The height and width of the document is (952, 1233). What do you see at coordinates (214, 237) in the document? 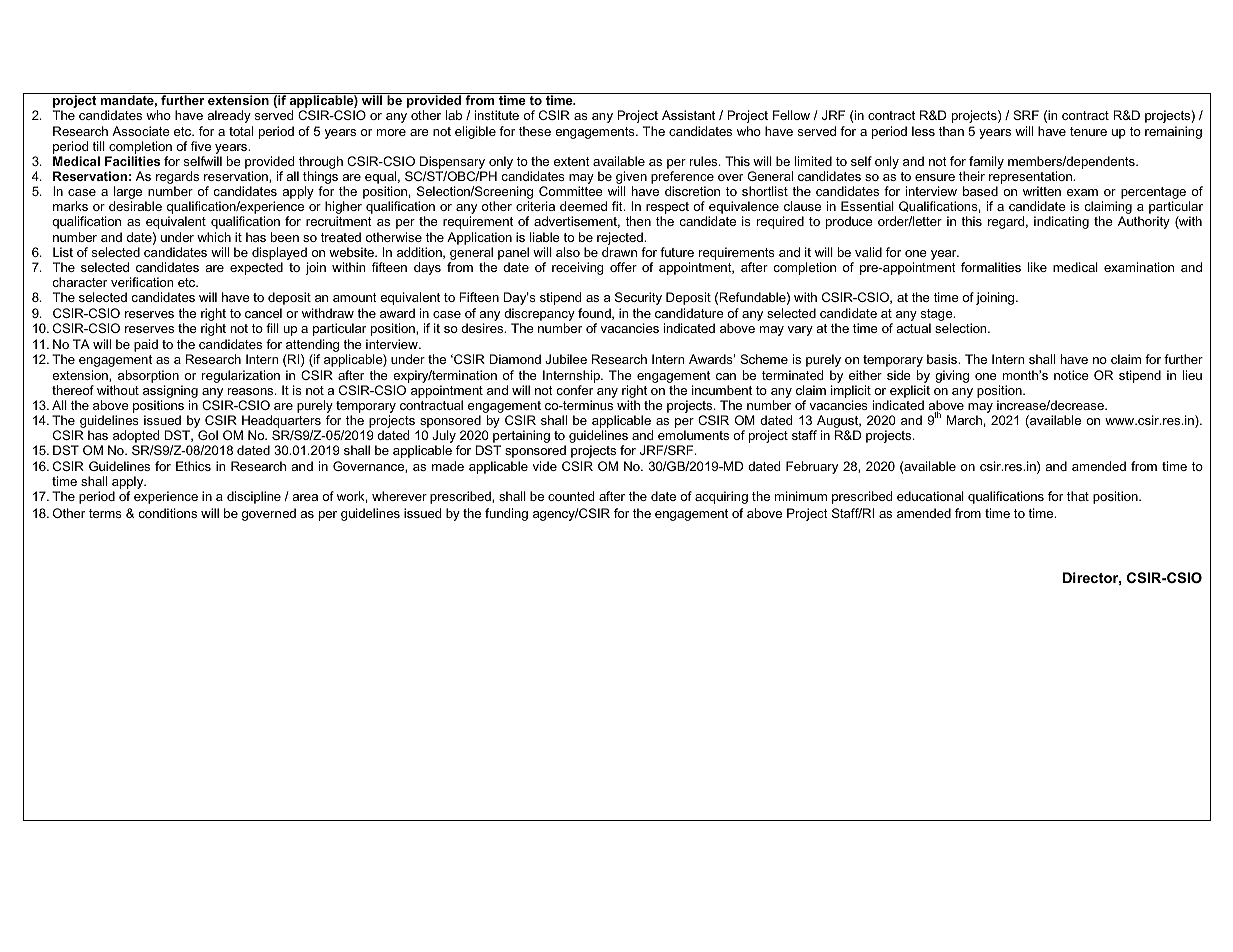
I see `which` at bounding box center [214, 237].
